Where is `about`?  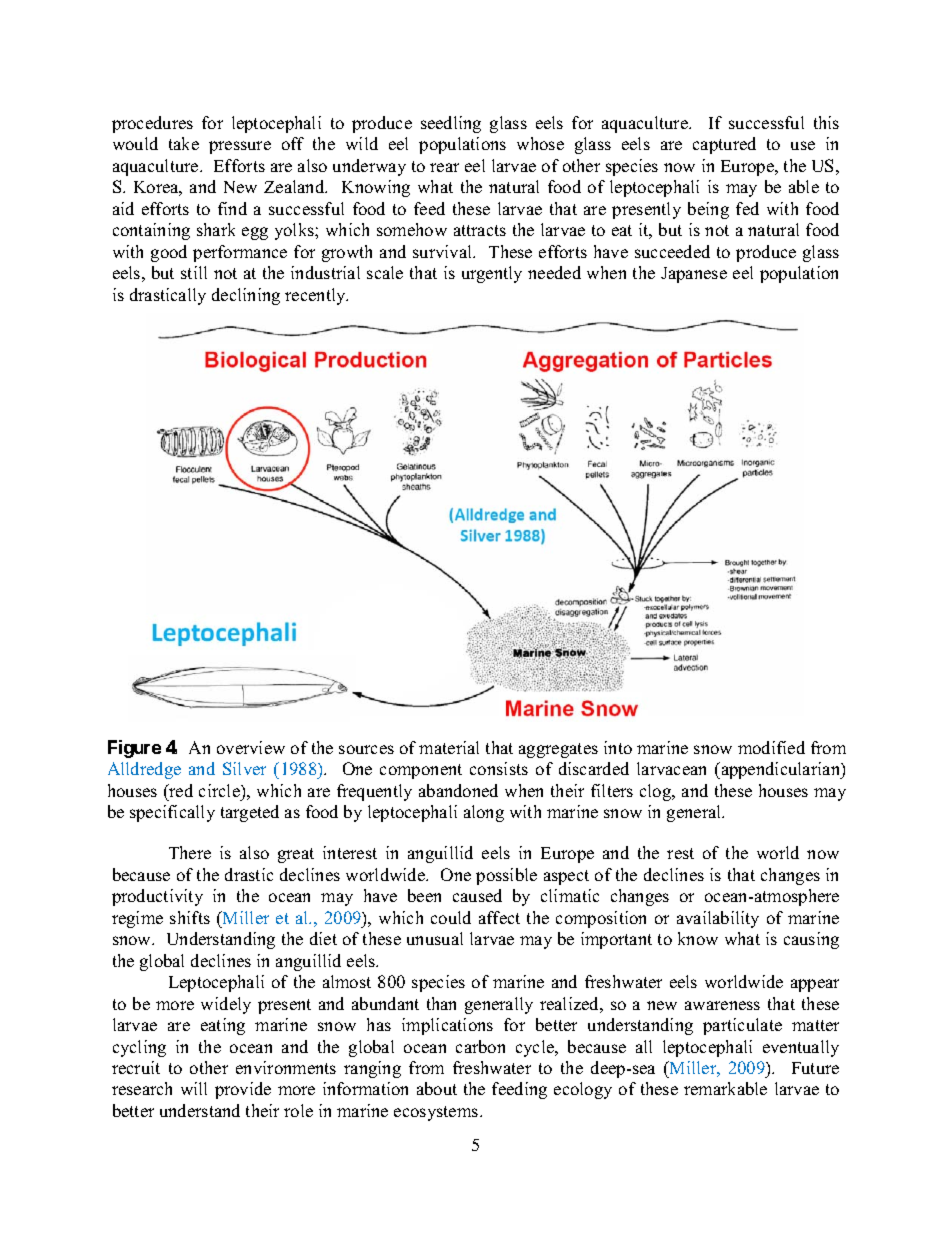 about is located at coordinates (437, 1088).
